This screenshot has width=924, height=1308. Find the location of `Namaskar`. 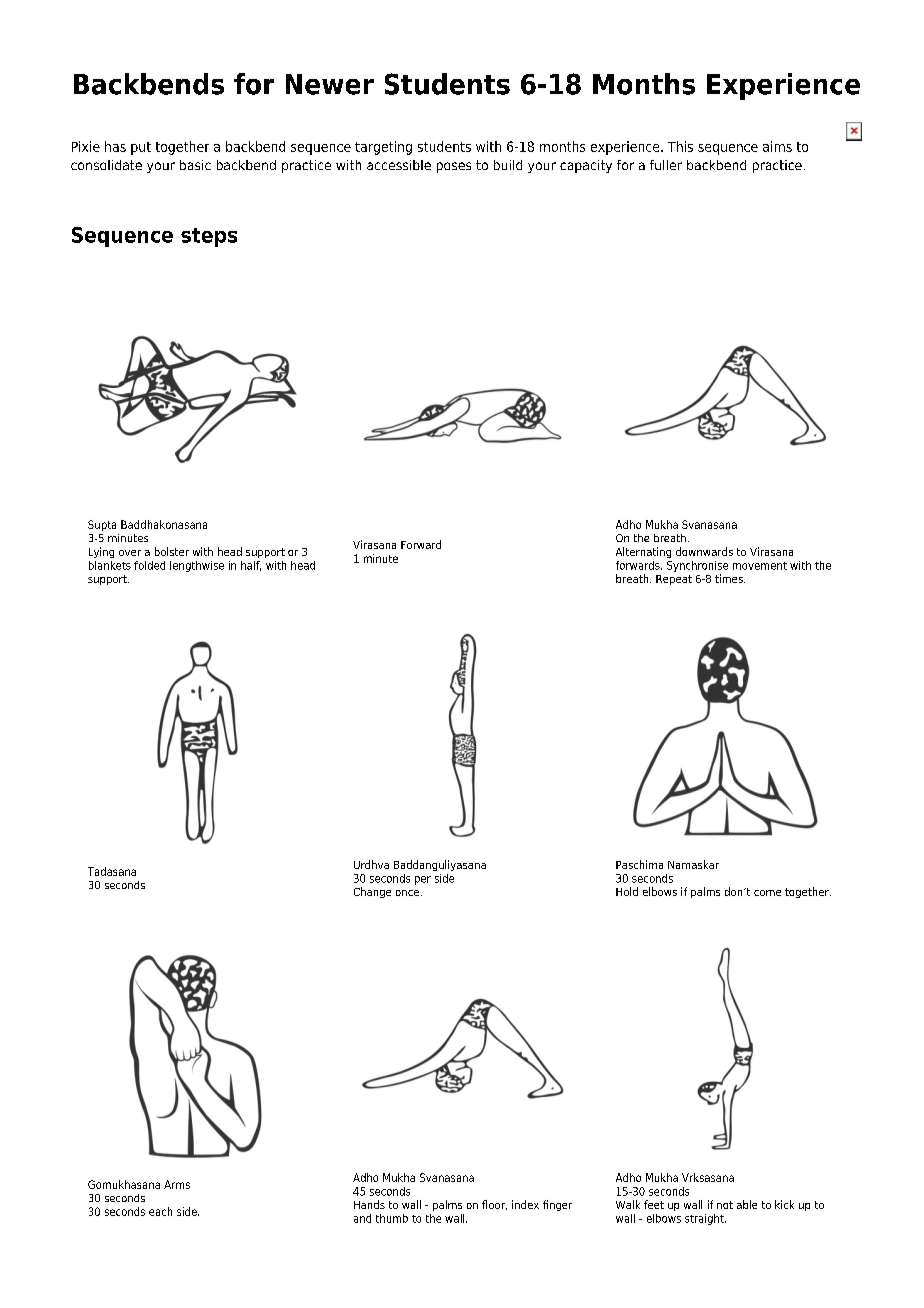

Namaskar is located at coordinates (693, 864).
